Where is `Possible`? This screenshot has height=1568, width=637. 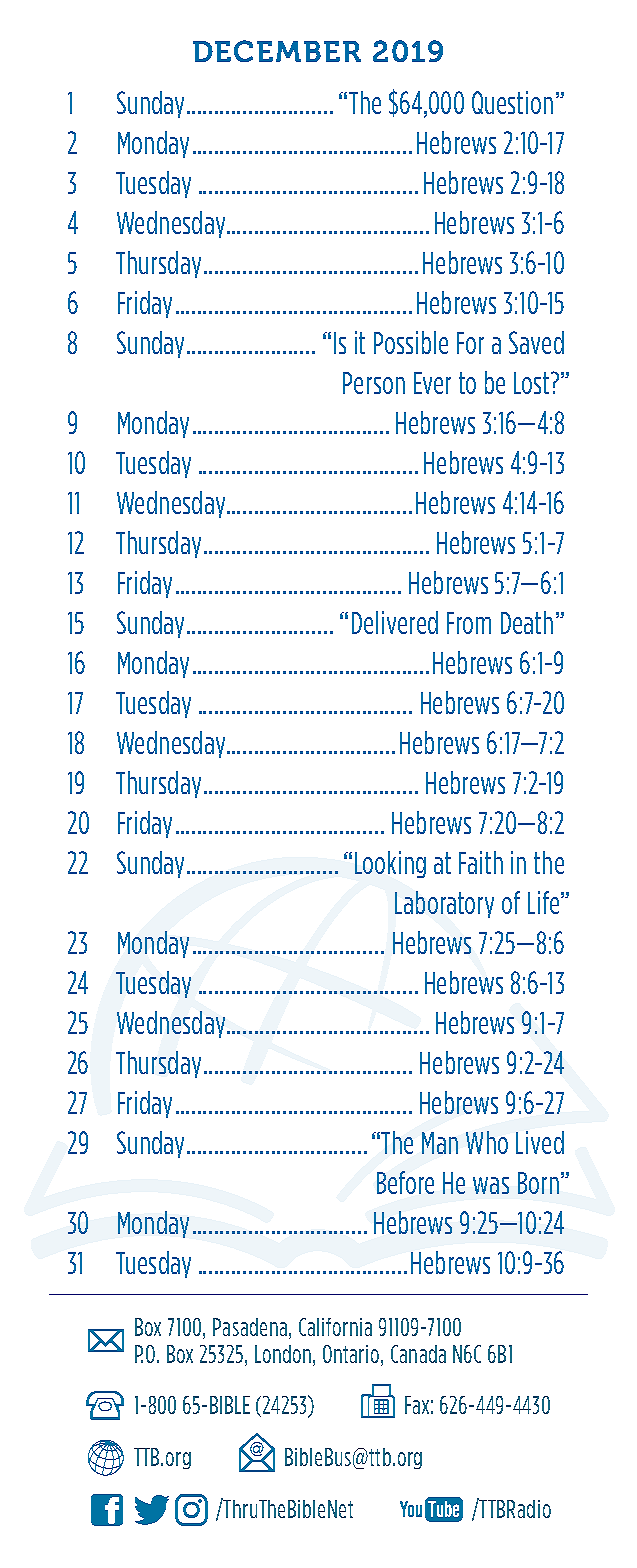 Possible is located at coordinates (411, 342).
